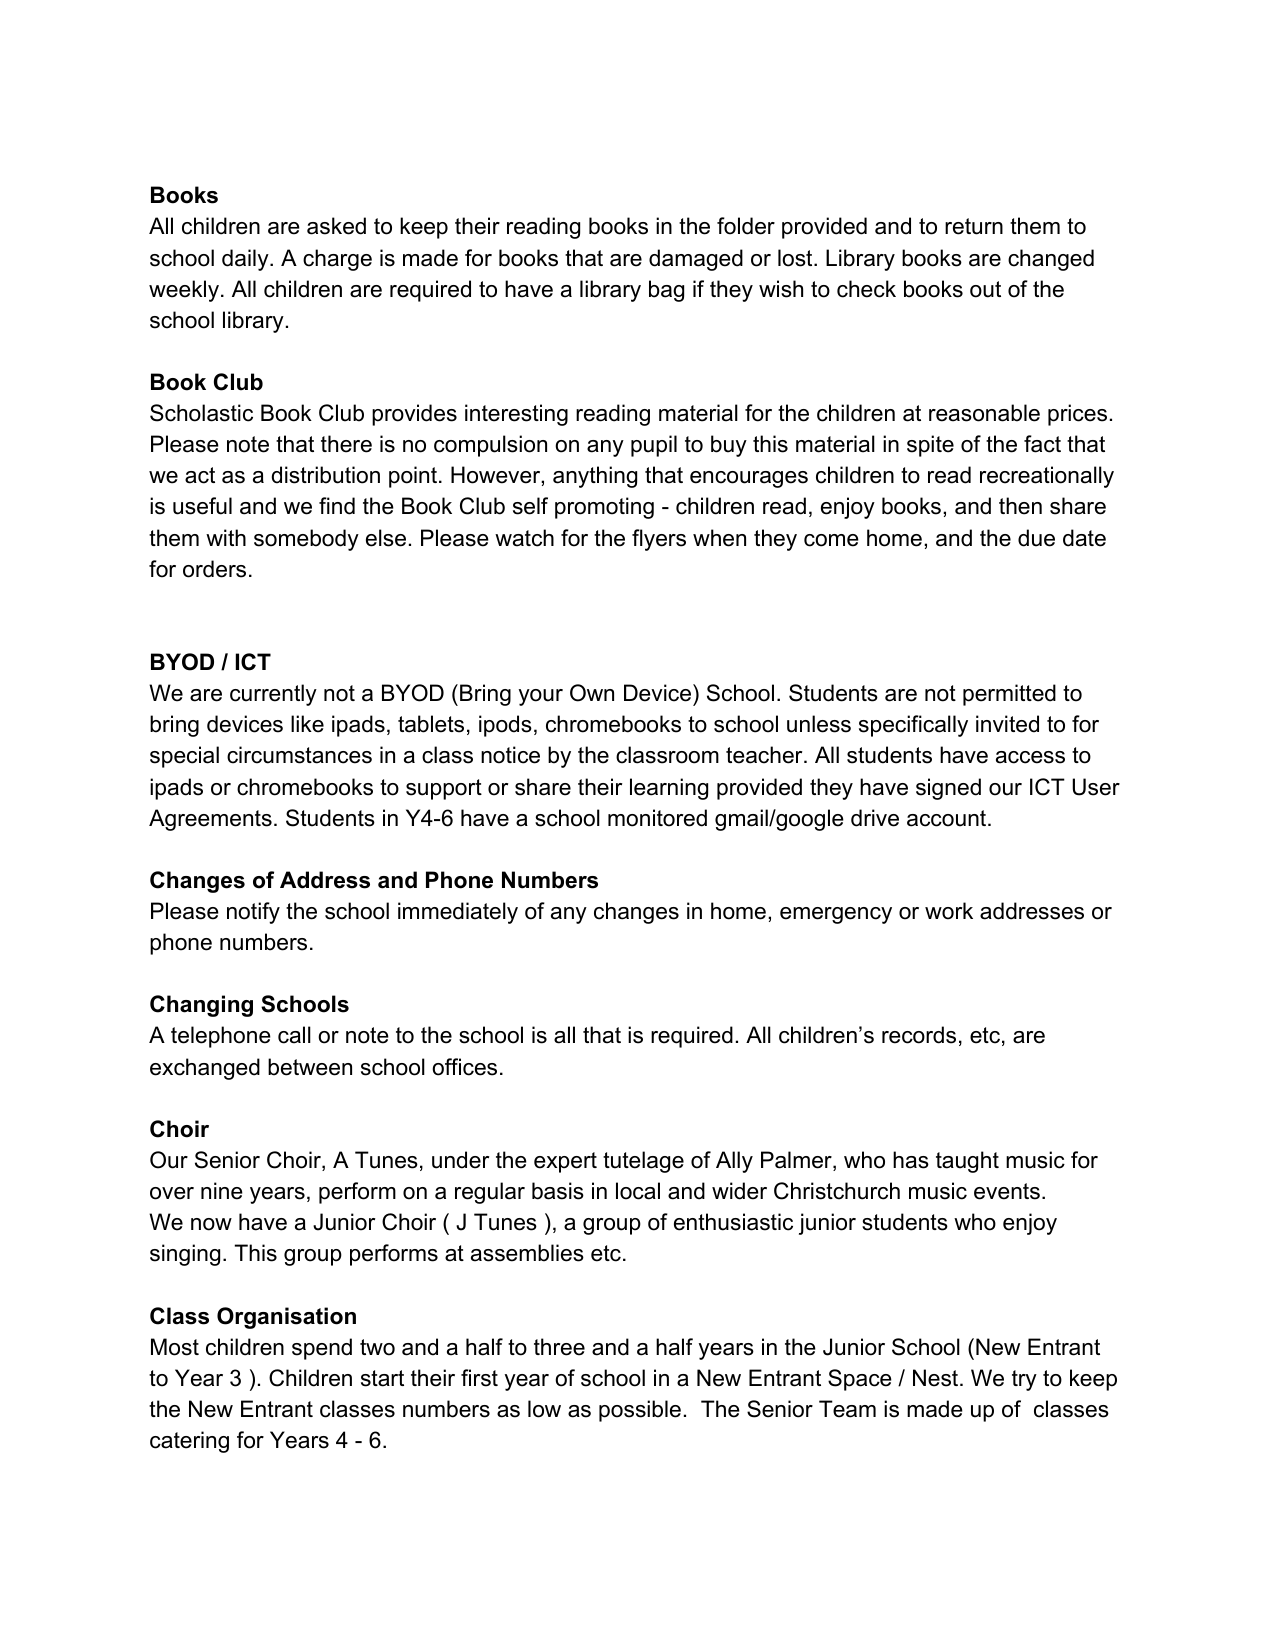 This screenshot has width=1270, height=1643. I want to click on Agreements, so click(210, 820).
